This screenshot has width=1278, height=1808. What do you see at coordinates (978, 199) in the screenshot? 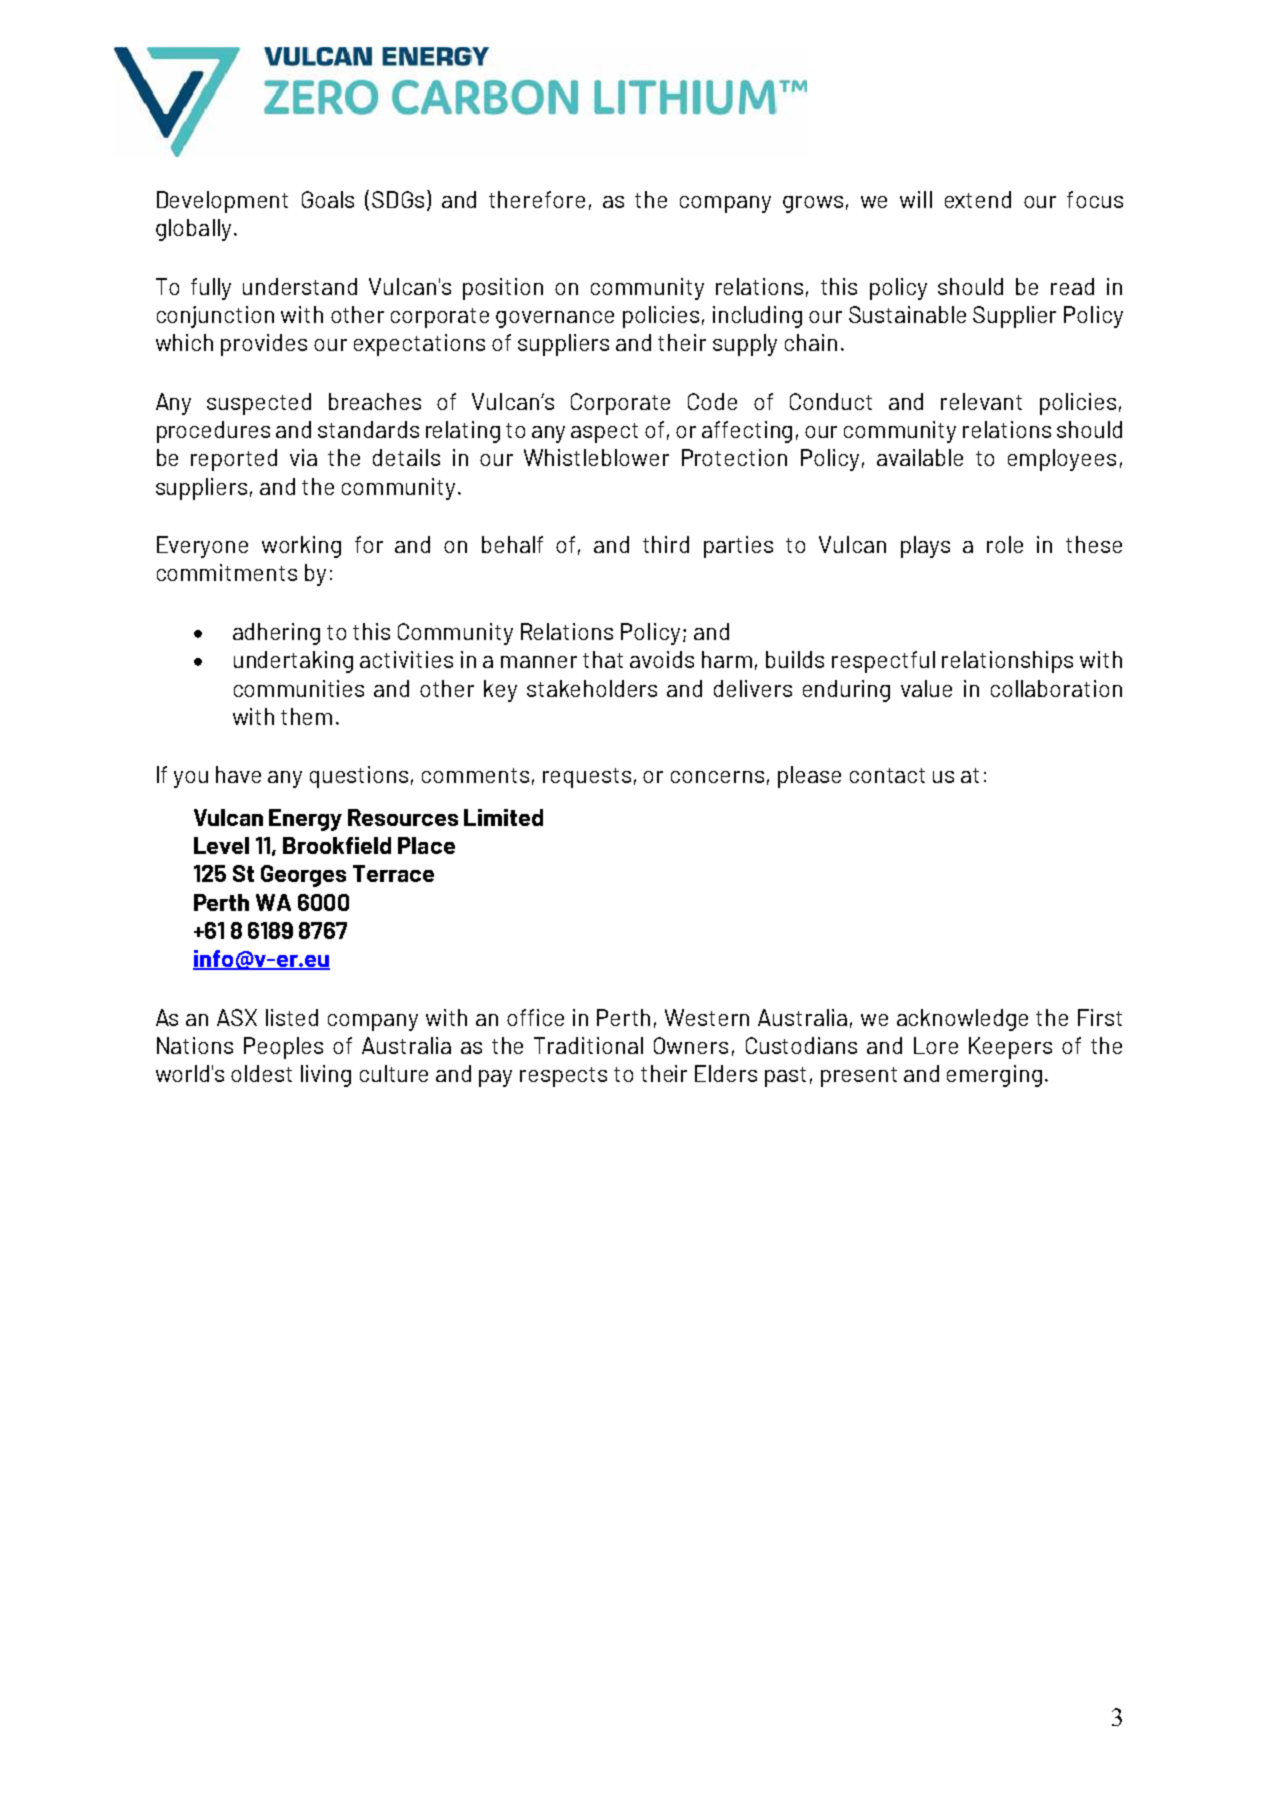
I see `extend` at bounding box center [978, 199].
